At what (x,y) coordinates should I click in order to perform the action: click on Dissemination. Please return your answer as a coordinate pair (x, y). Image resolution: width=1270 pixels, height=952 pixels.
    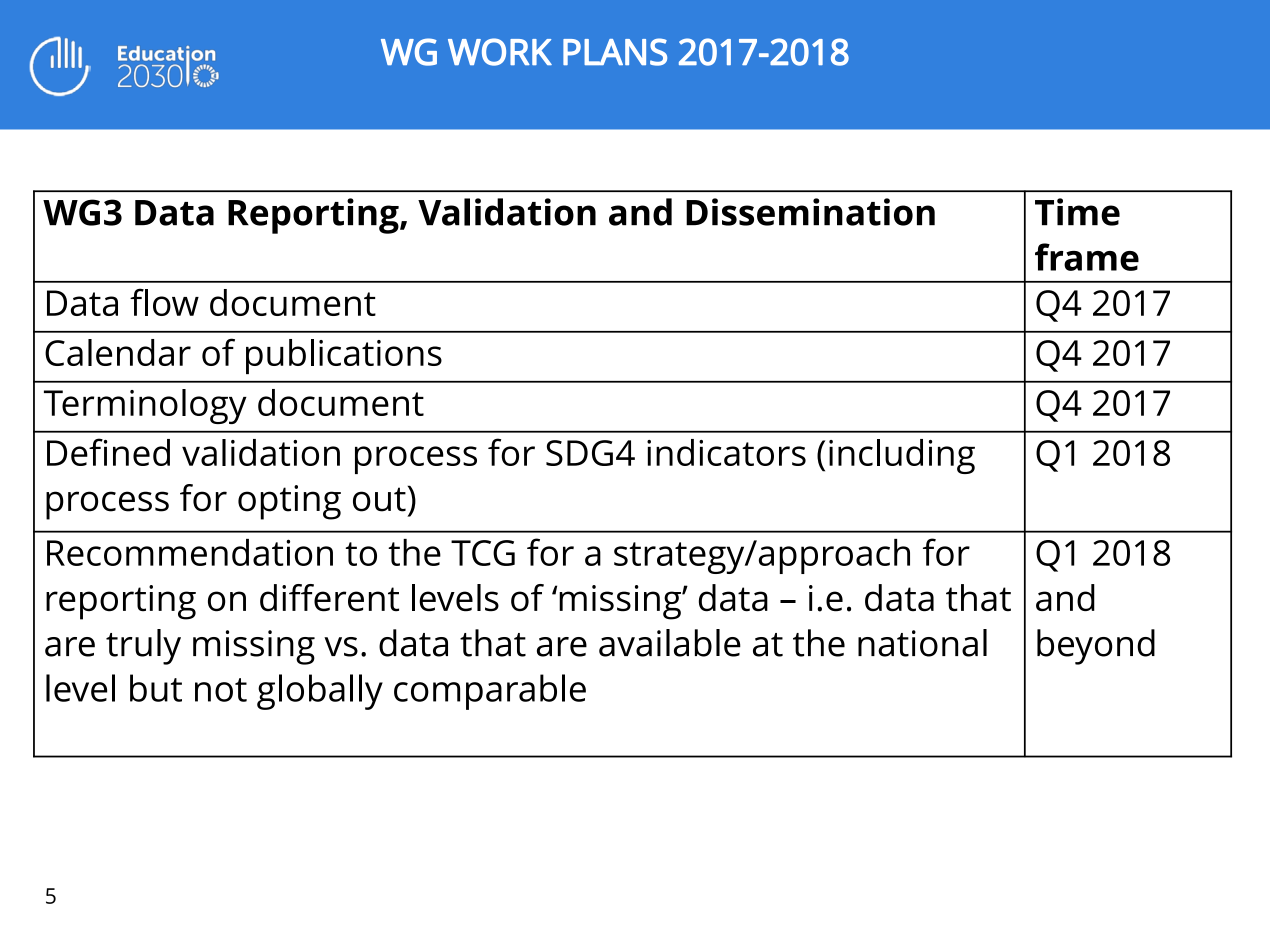
    Looking at the image, I should click on (810, 212).
